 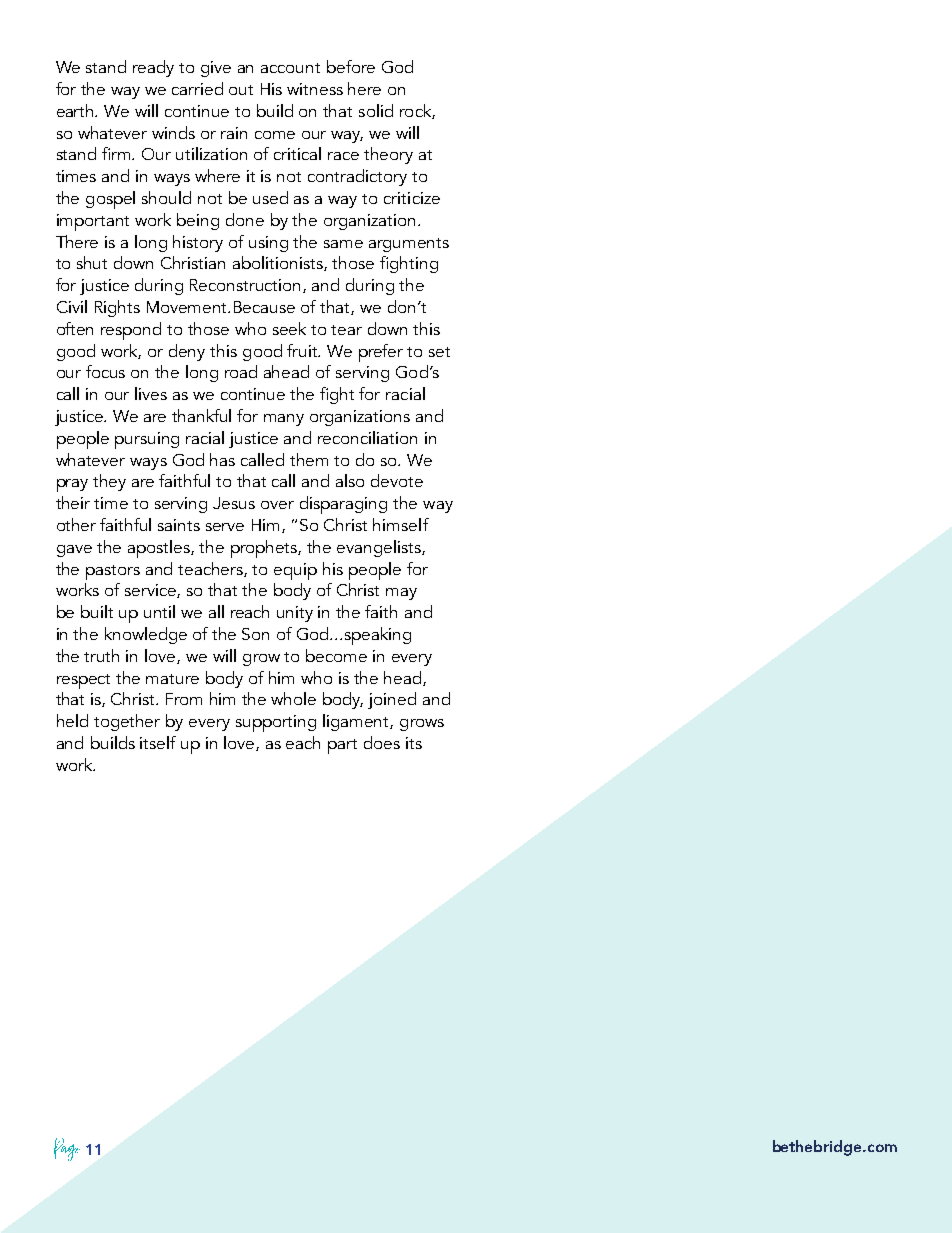 What do you see at coordinates (247, 286) in the image?
I see `Reconstruction` at bounding box center [247, 286].
